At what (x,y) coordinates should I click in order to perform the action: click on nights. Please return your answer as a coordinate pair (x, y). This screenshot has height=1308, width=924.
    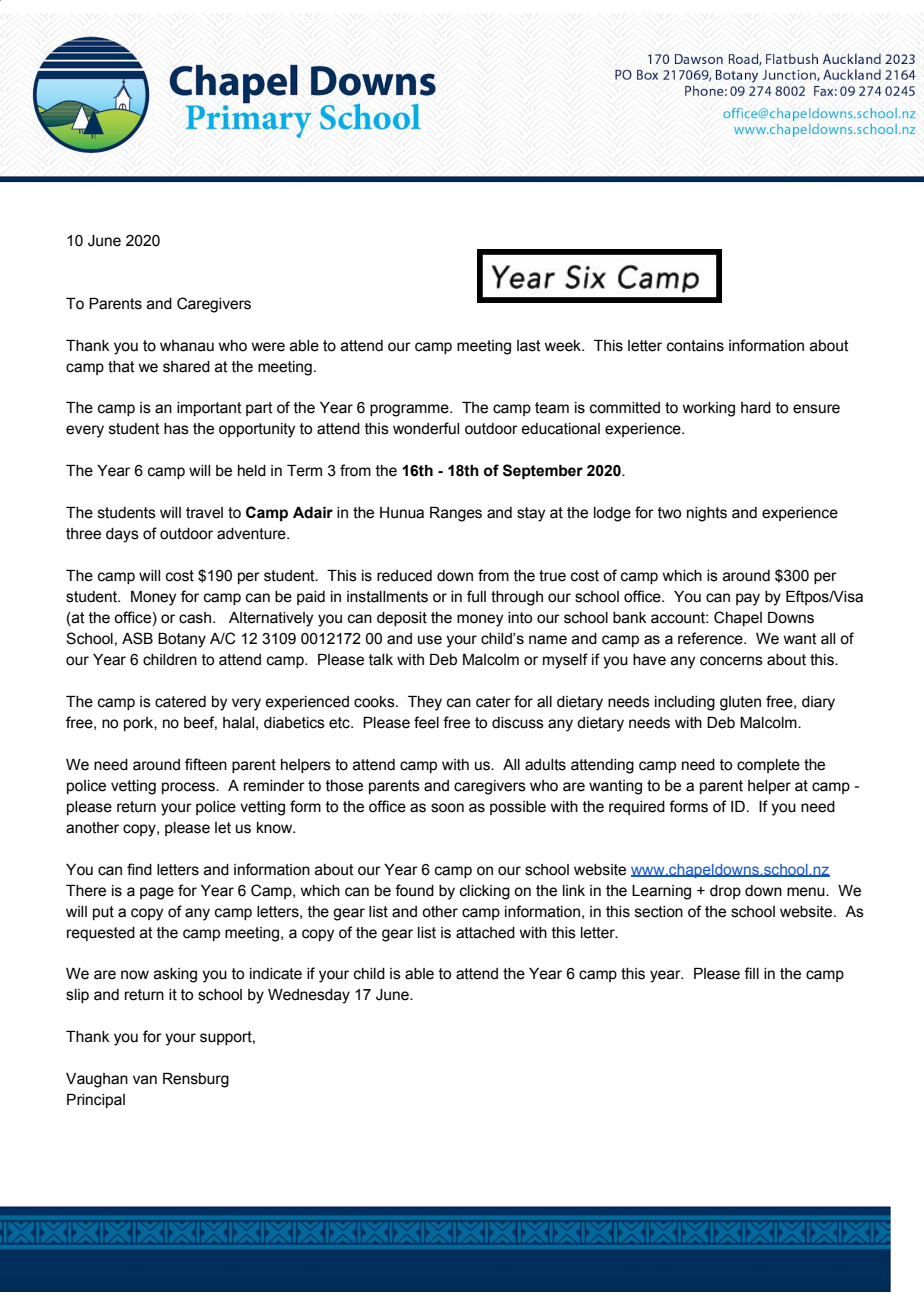
    Looking at the image, I should click on (707, 514).
